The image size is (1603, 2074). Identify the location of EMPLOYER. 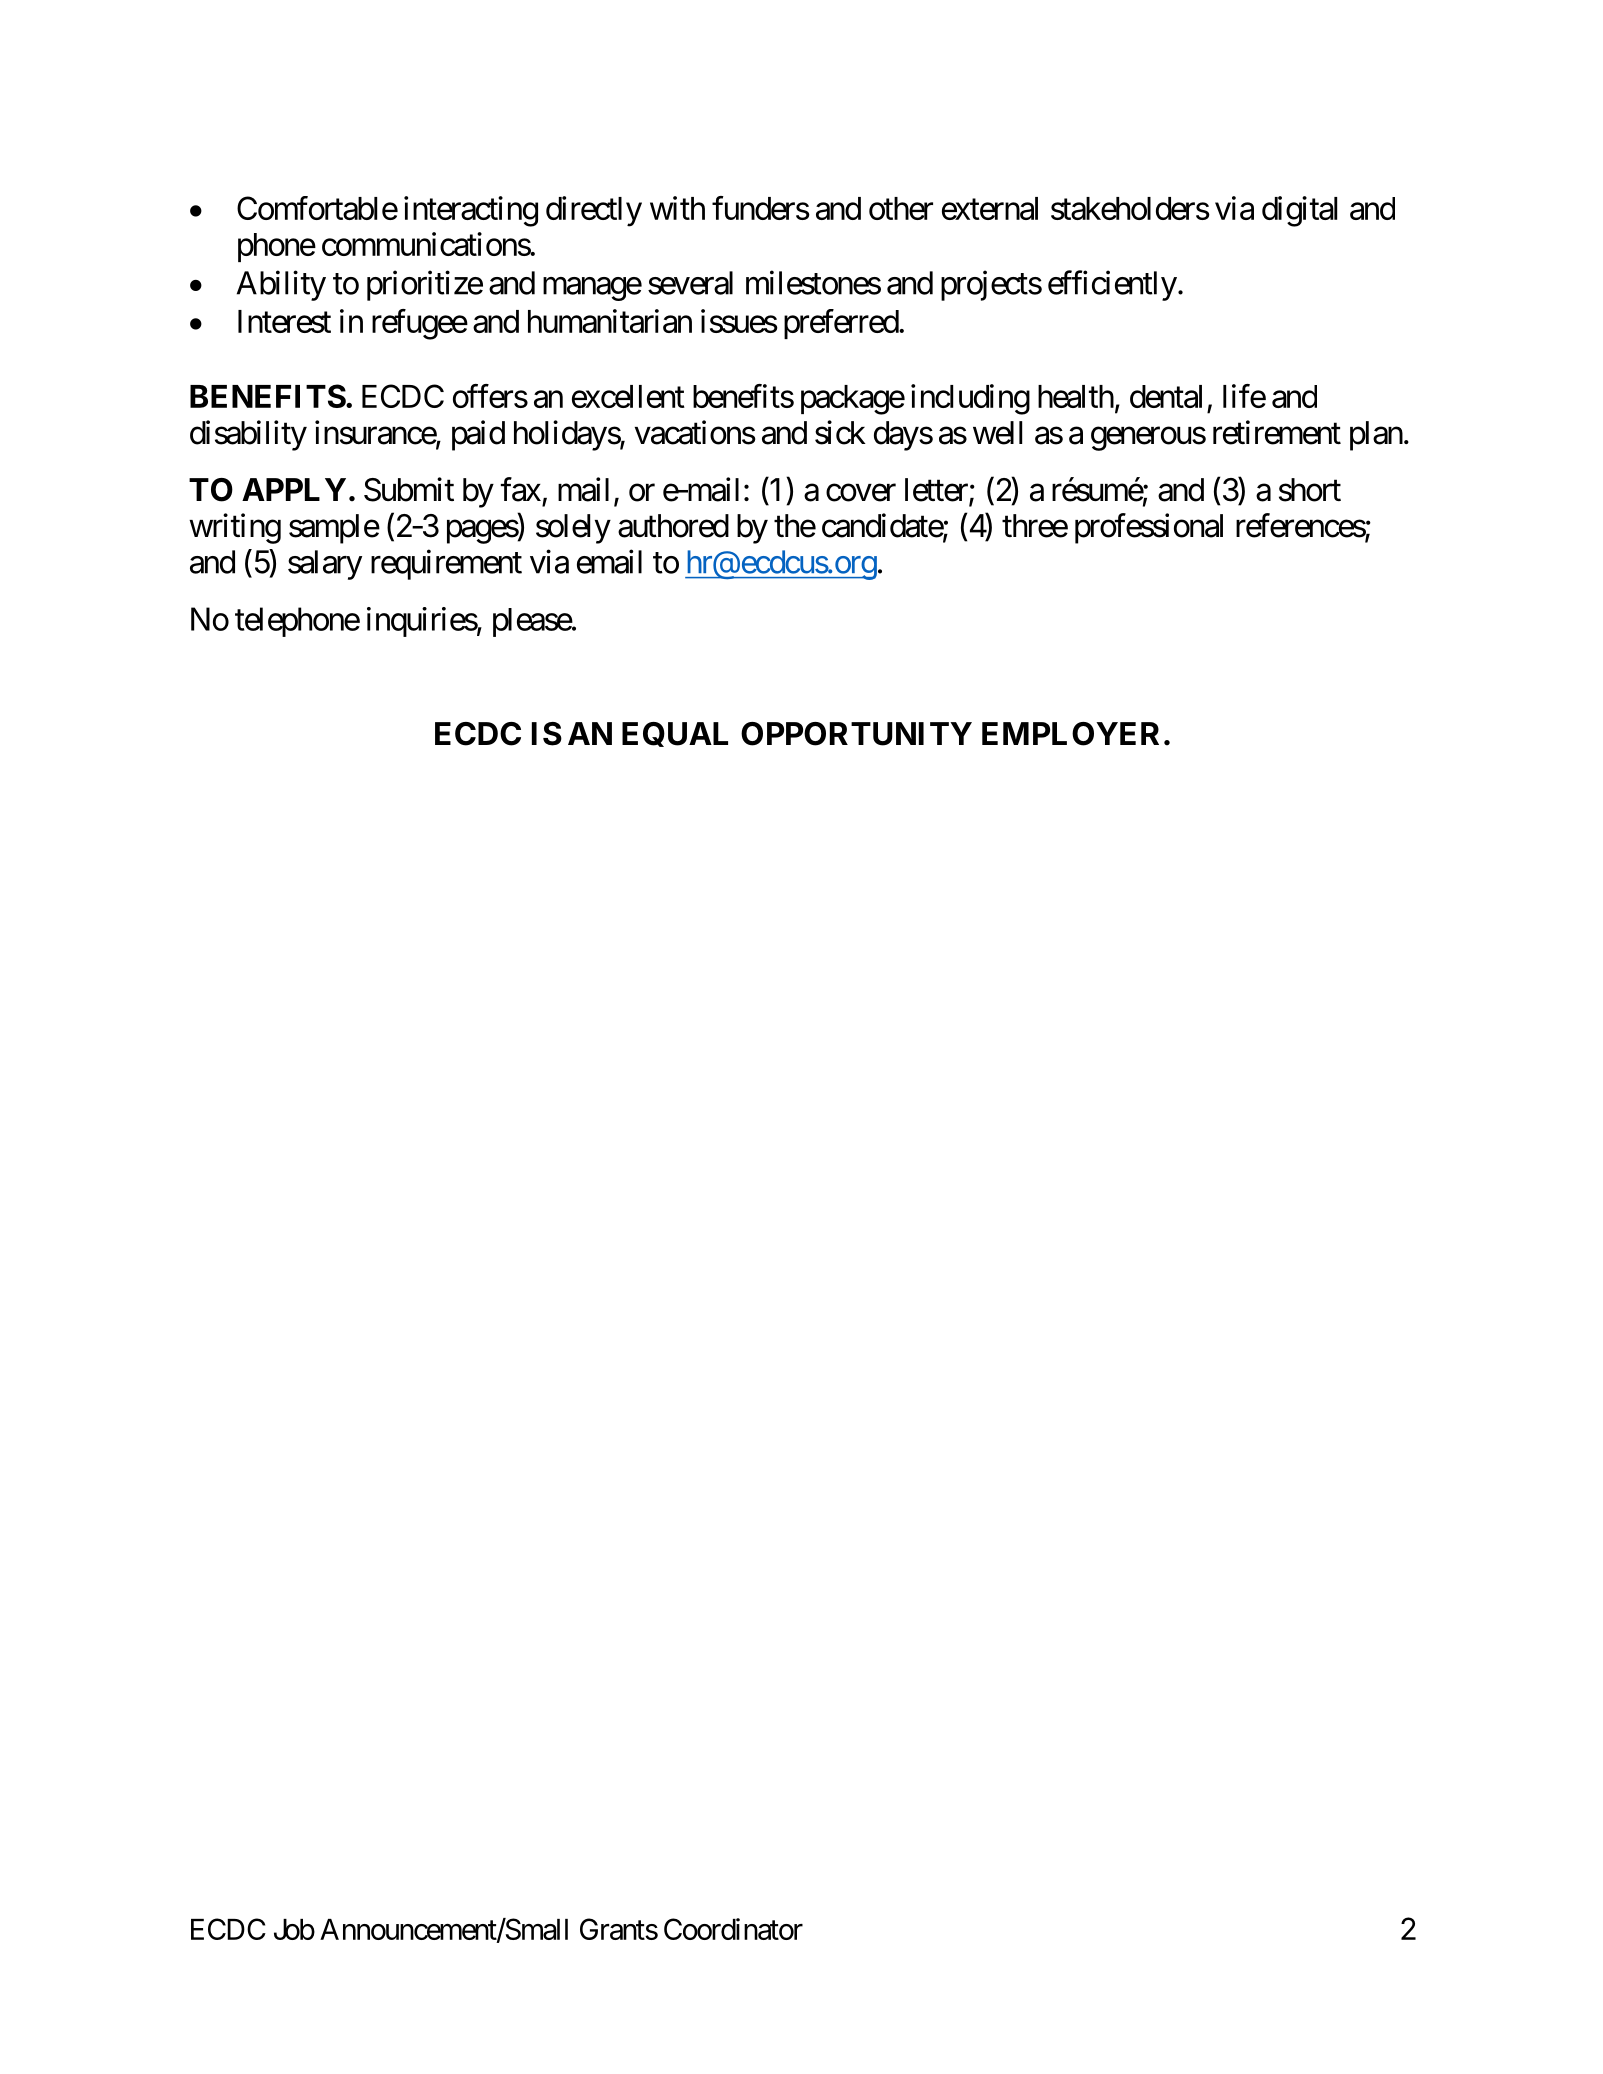
(1070, 734).
